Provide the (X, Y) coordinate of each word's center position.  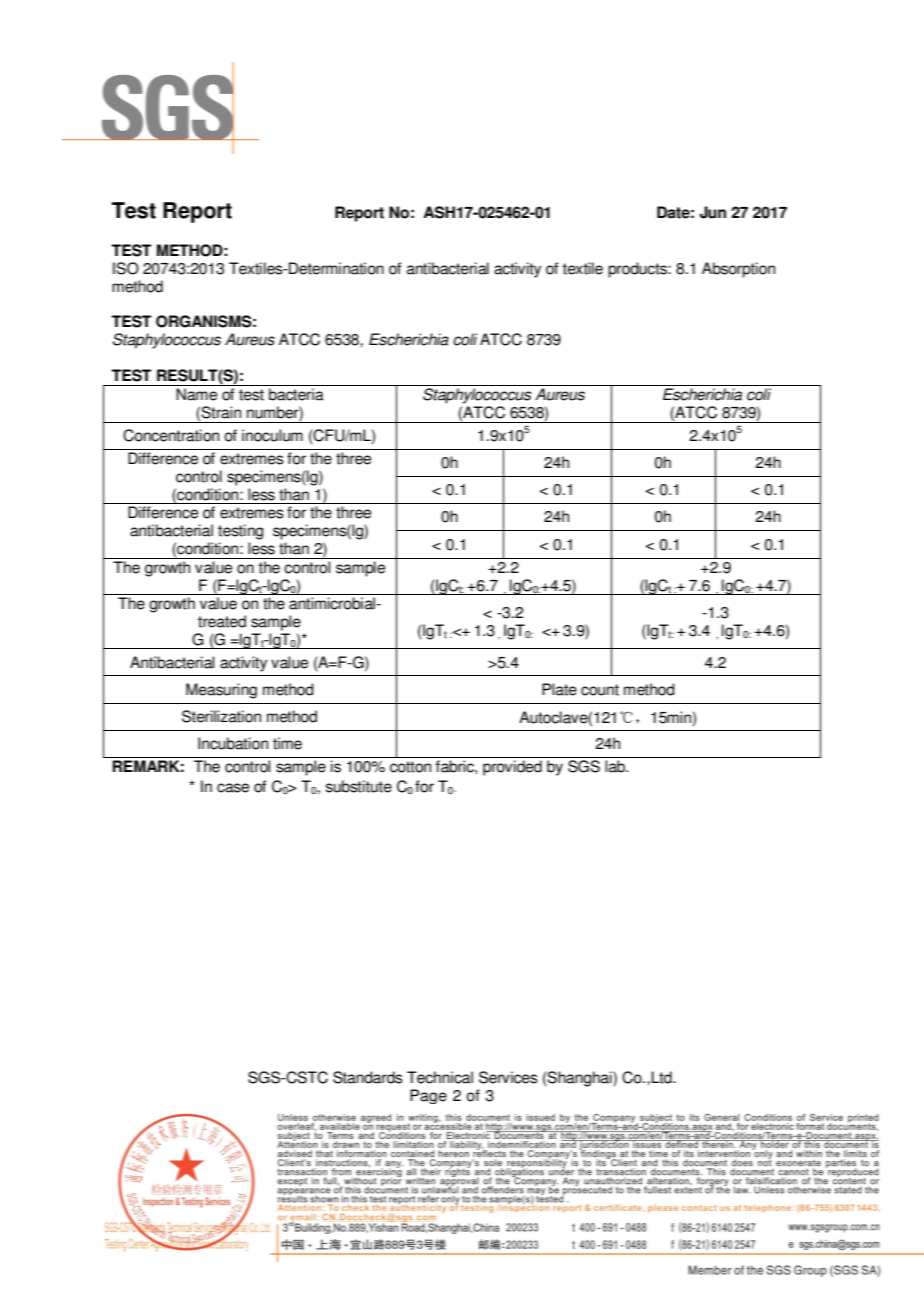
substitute (359, 786)
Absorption (738, 270)
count (600, 690)
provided (512, 768)
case (233, 788)
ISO (126, 268)
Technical (440, 1077)
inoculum (272, 435)
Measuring (221, 691)
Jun (713, 212)
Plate (559, 689)
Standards (368, 1077)
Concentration (171, 435)
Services (508, 1077)
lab (616, 766)
